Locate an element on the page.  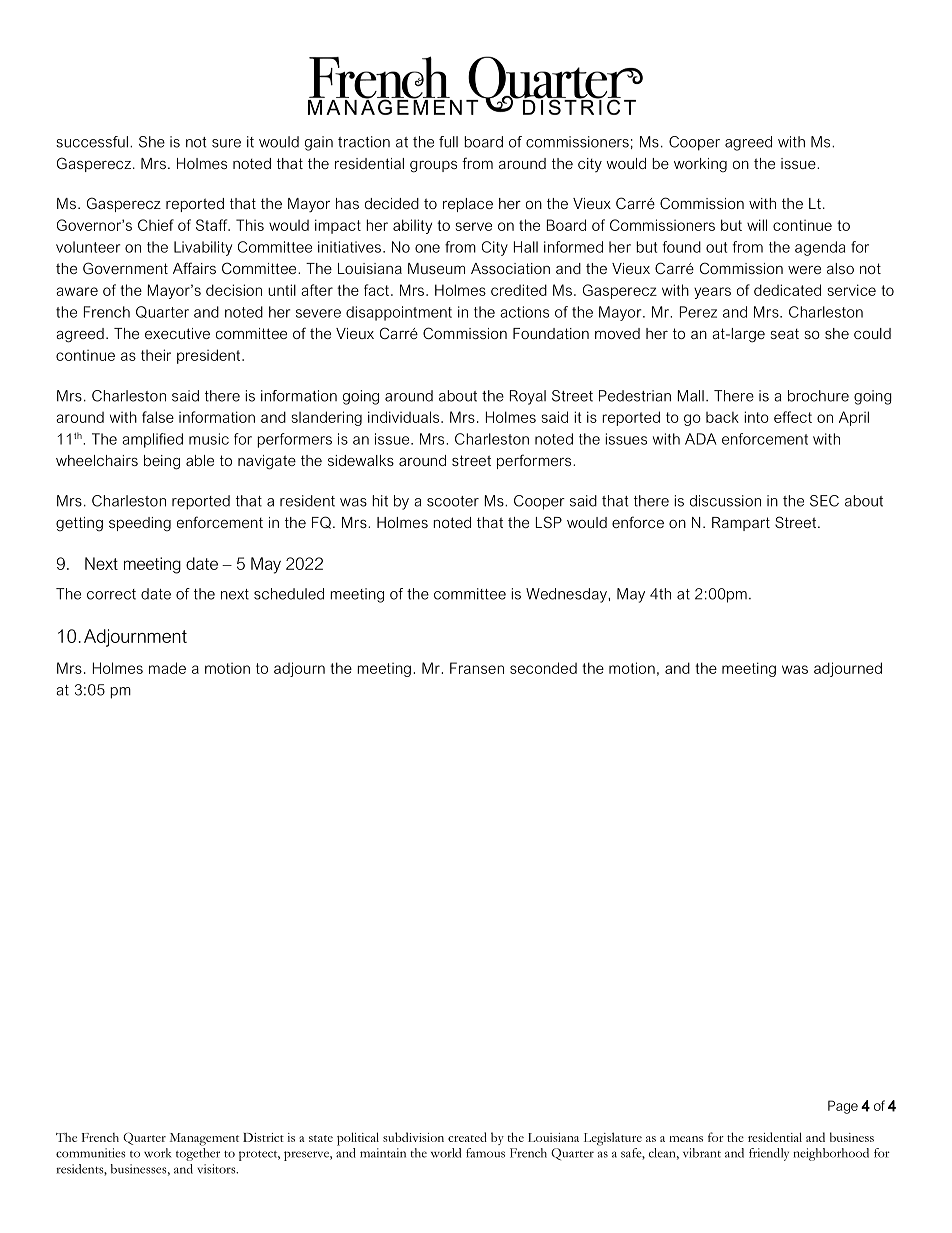
Wednesday is located at coordinates (567, 595).
